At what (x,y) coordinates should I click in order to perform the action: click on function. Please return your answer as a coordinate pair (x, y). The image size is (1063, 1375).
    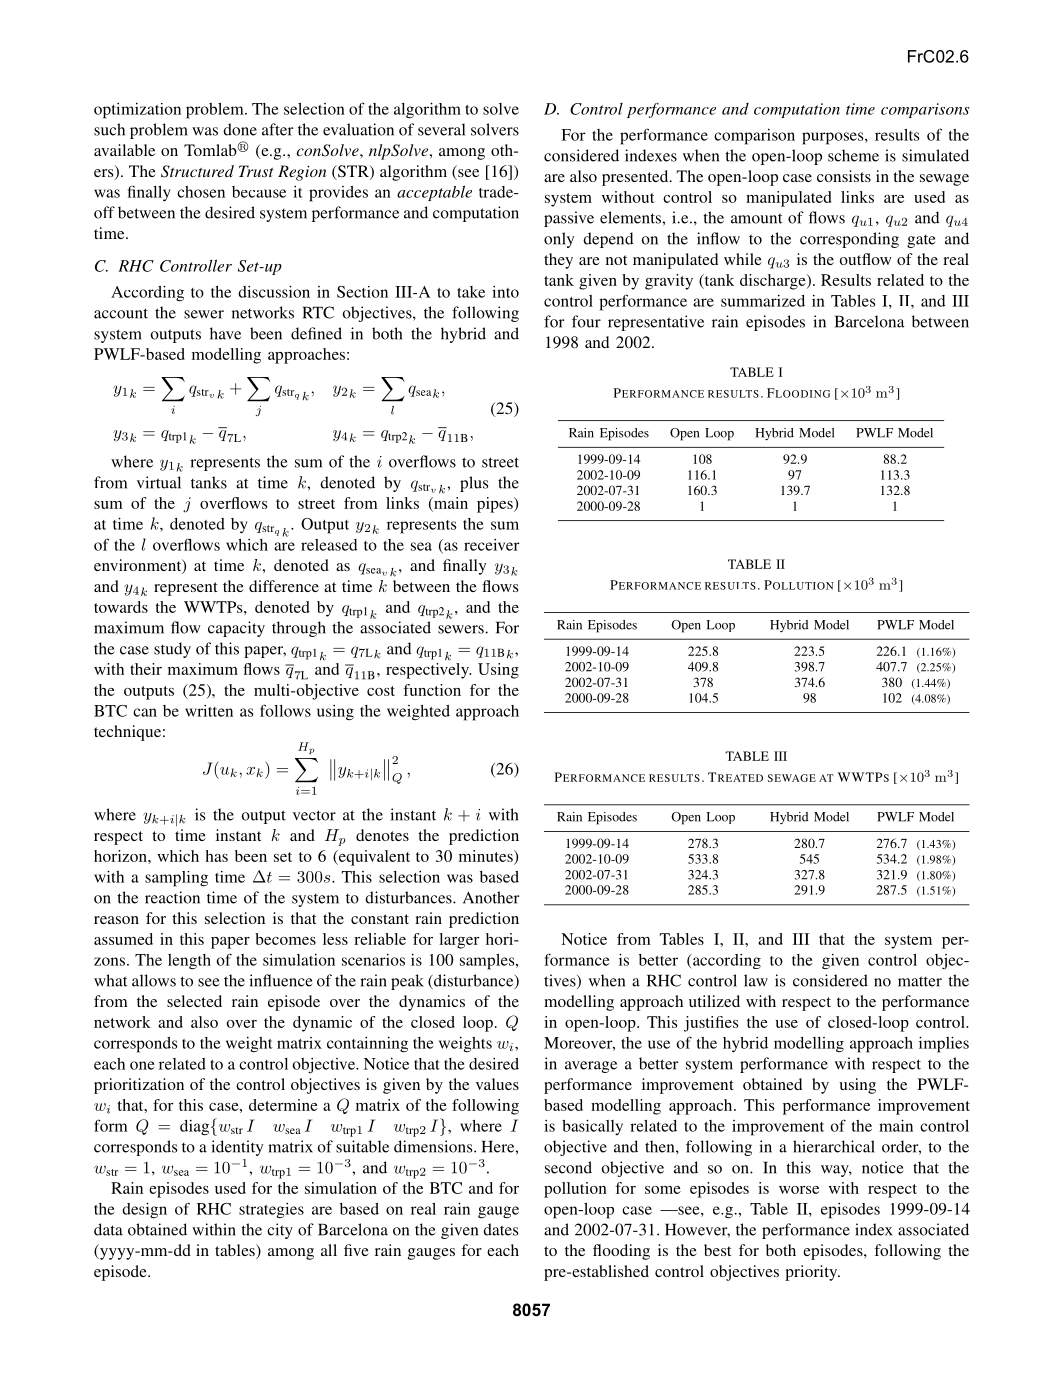
    Looking at the image, I should click on (432, 690).
